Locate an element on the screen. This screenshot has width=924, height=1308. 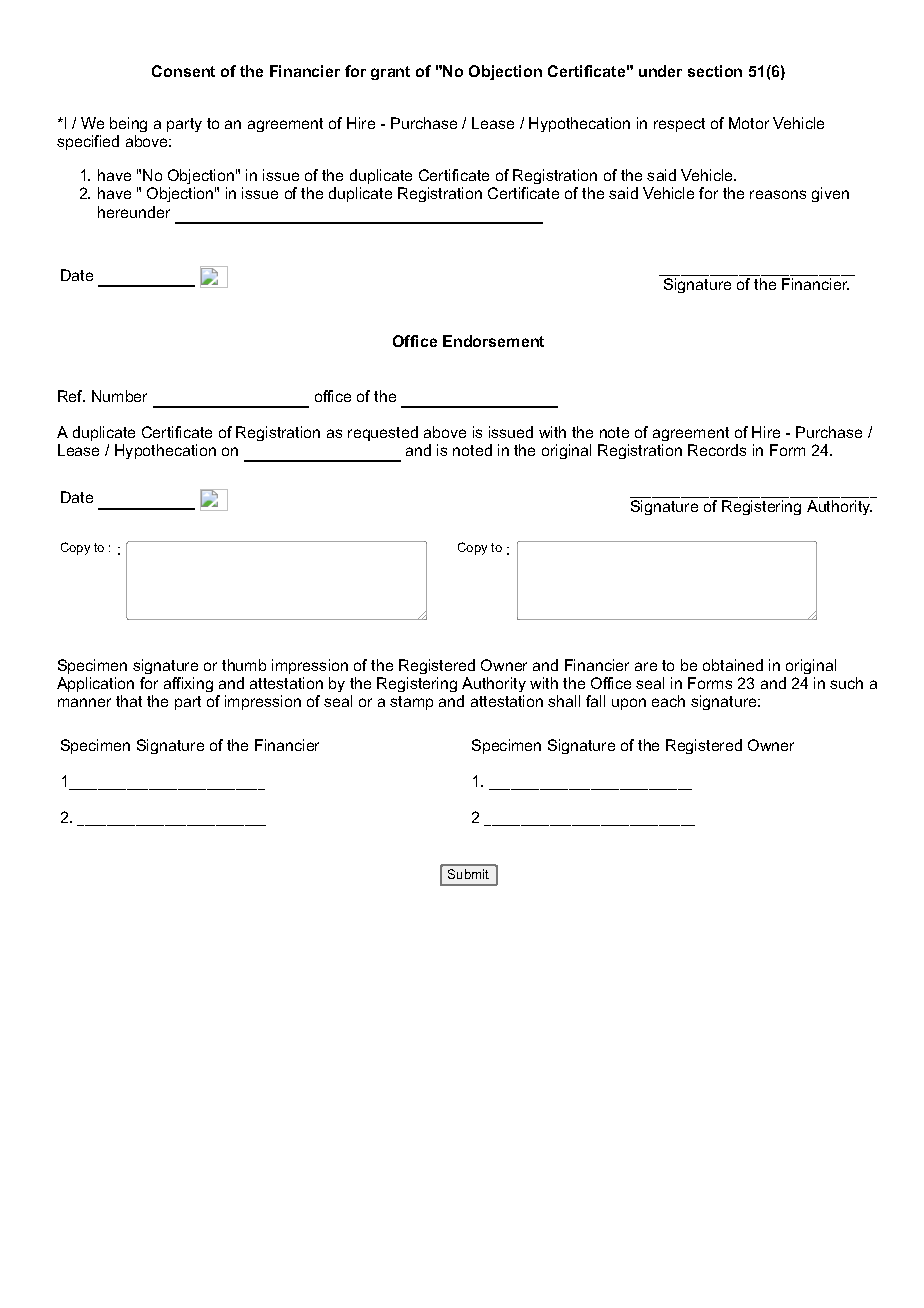
reasons is located at coordinates (778, 194).
